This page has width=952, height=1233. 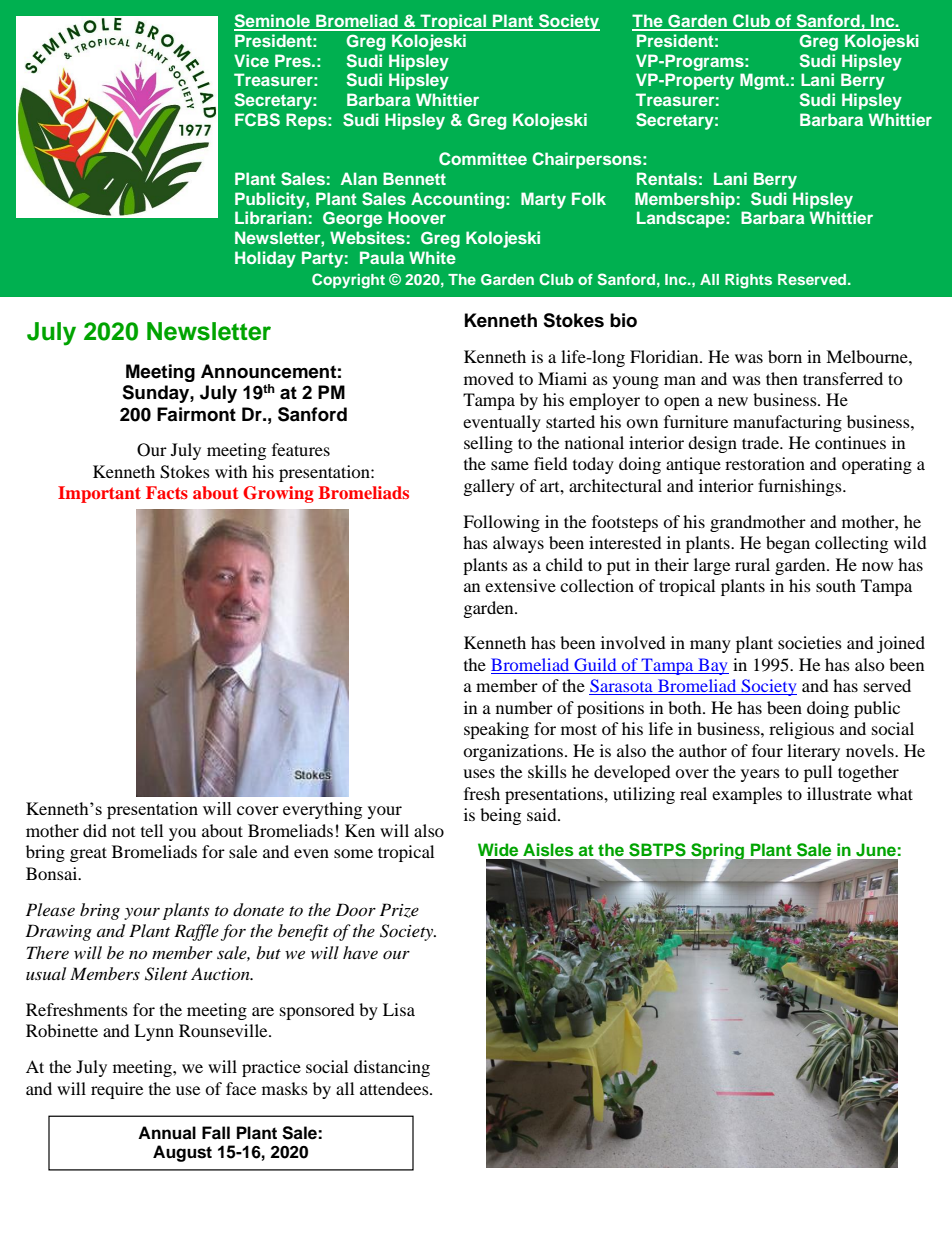 I want to click on south, so click(x=836, y=585).
